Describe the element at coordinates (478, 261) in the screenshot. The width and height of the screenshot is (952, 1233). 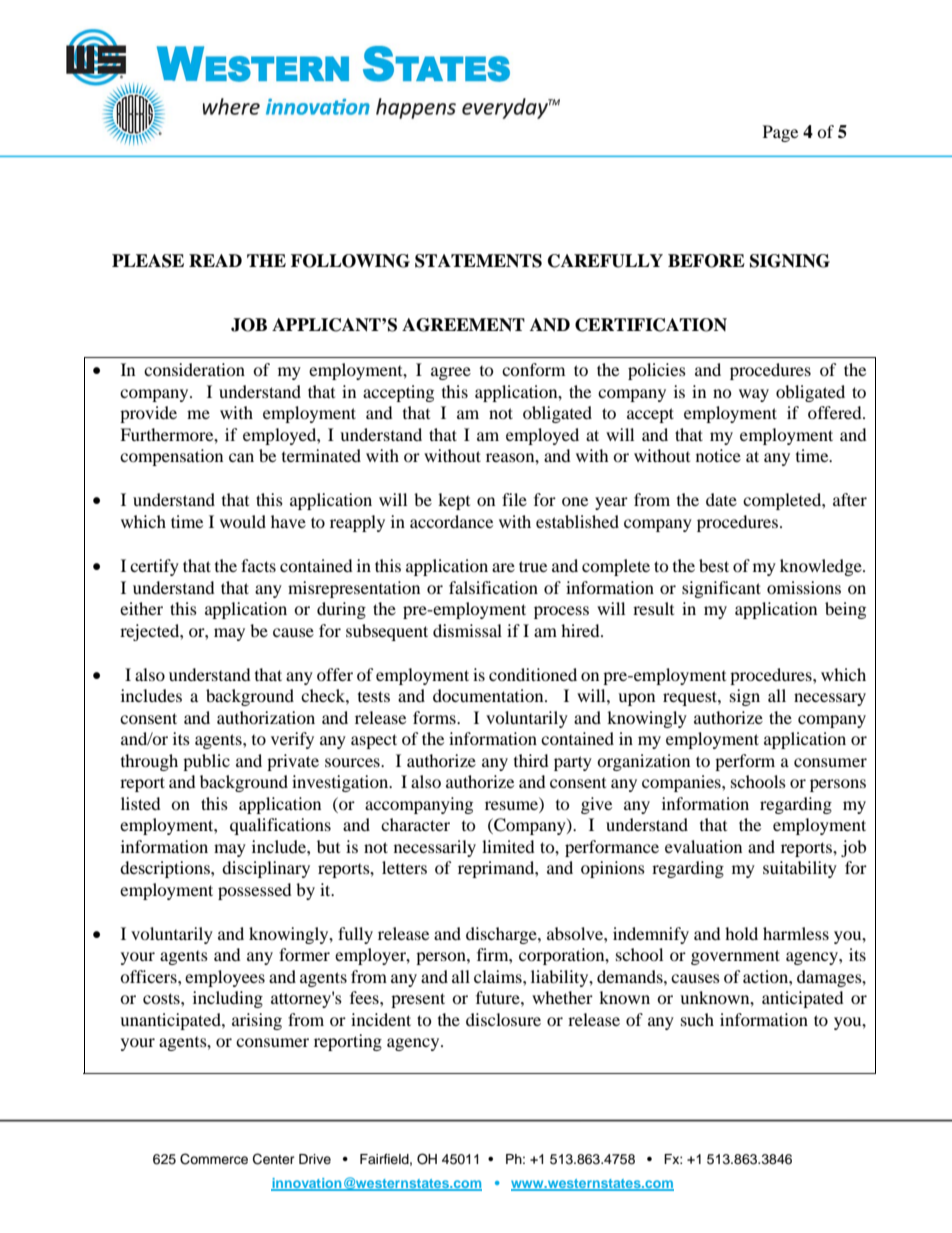
I see `STATEMENTS` at that location.
